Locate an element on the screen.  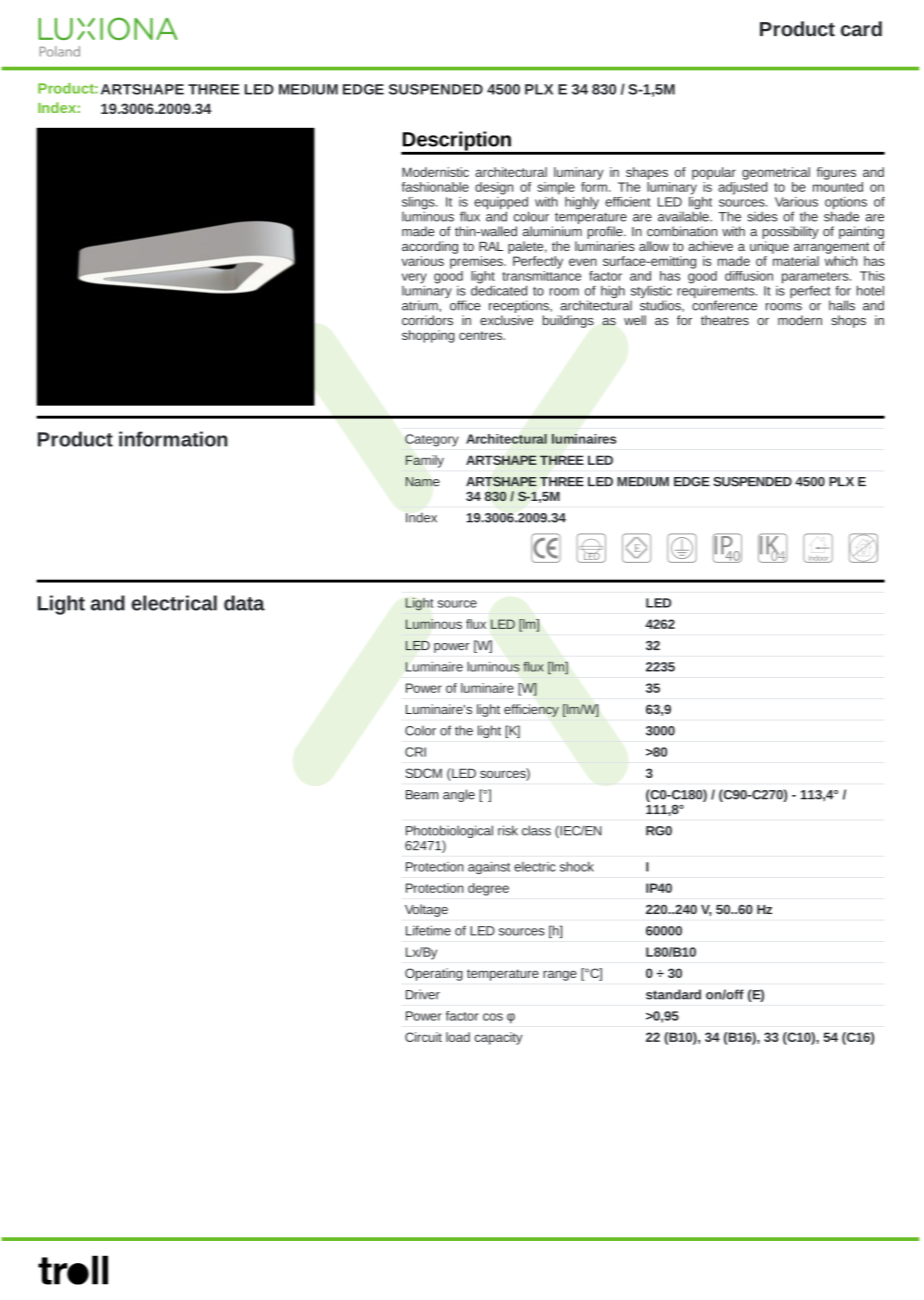
data is located at coordinates (244, 603).
